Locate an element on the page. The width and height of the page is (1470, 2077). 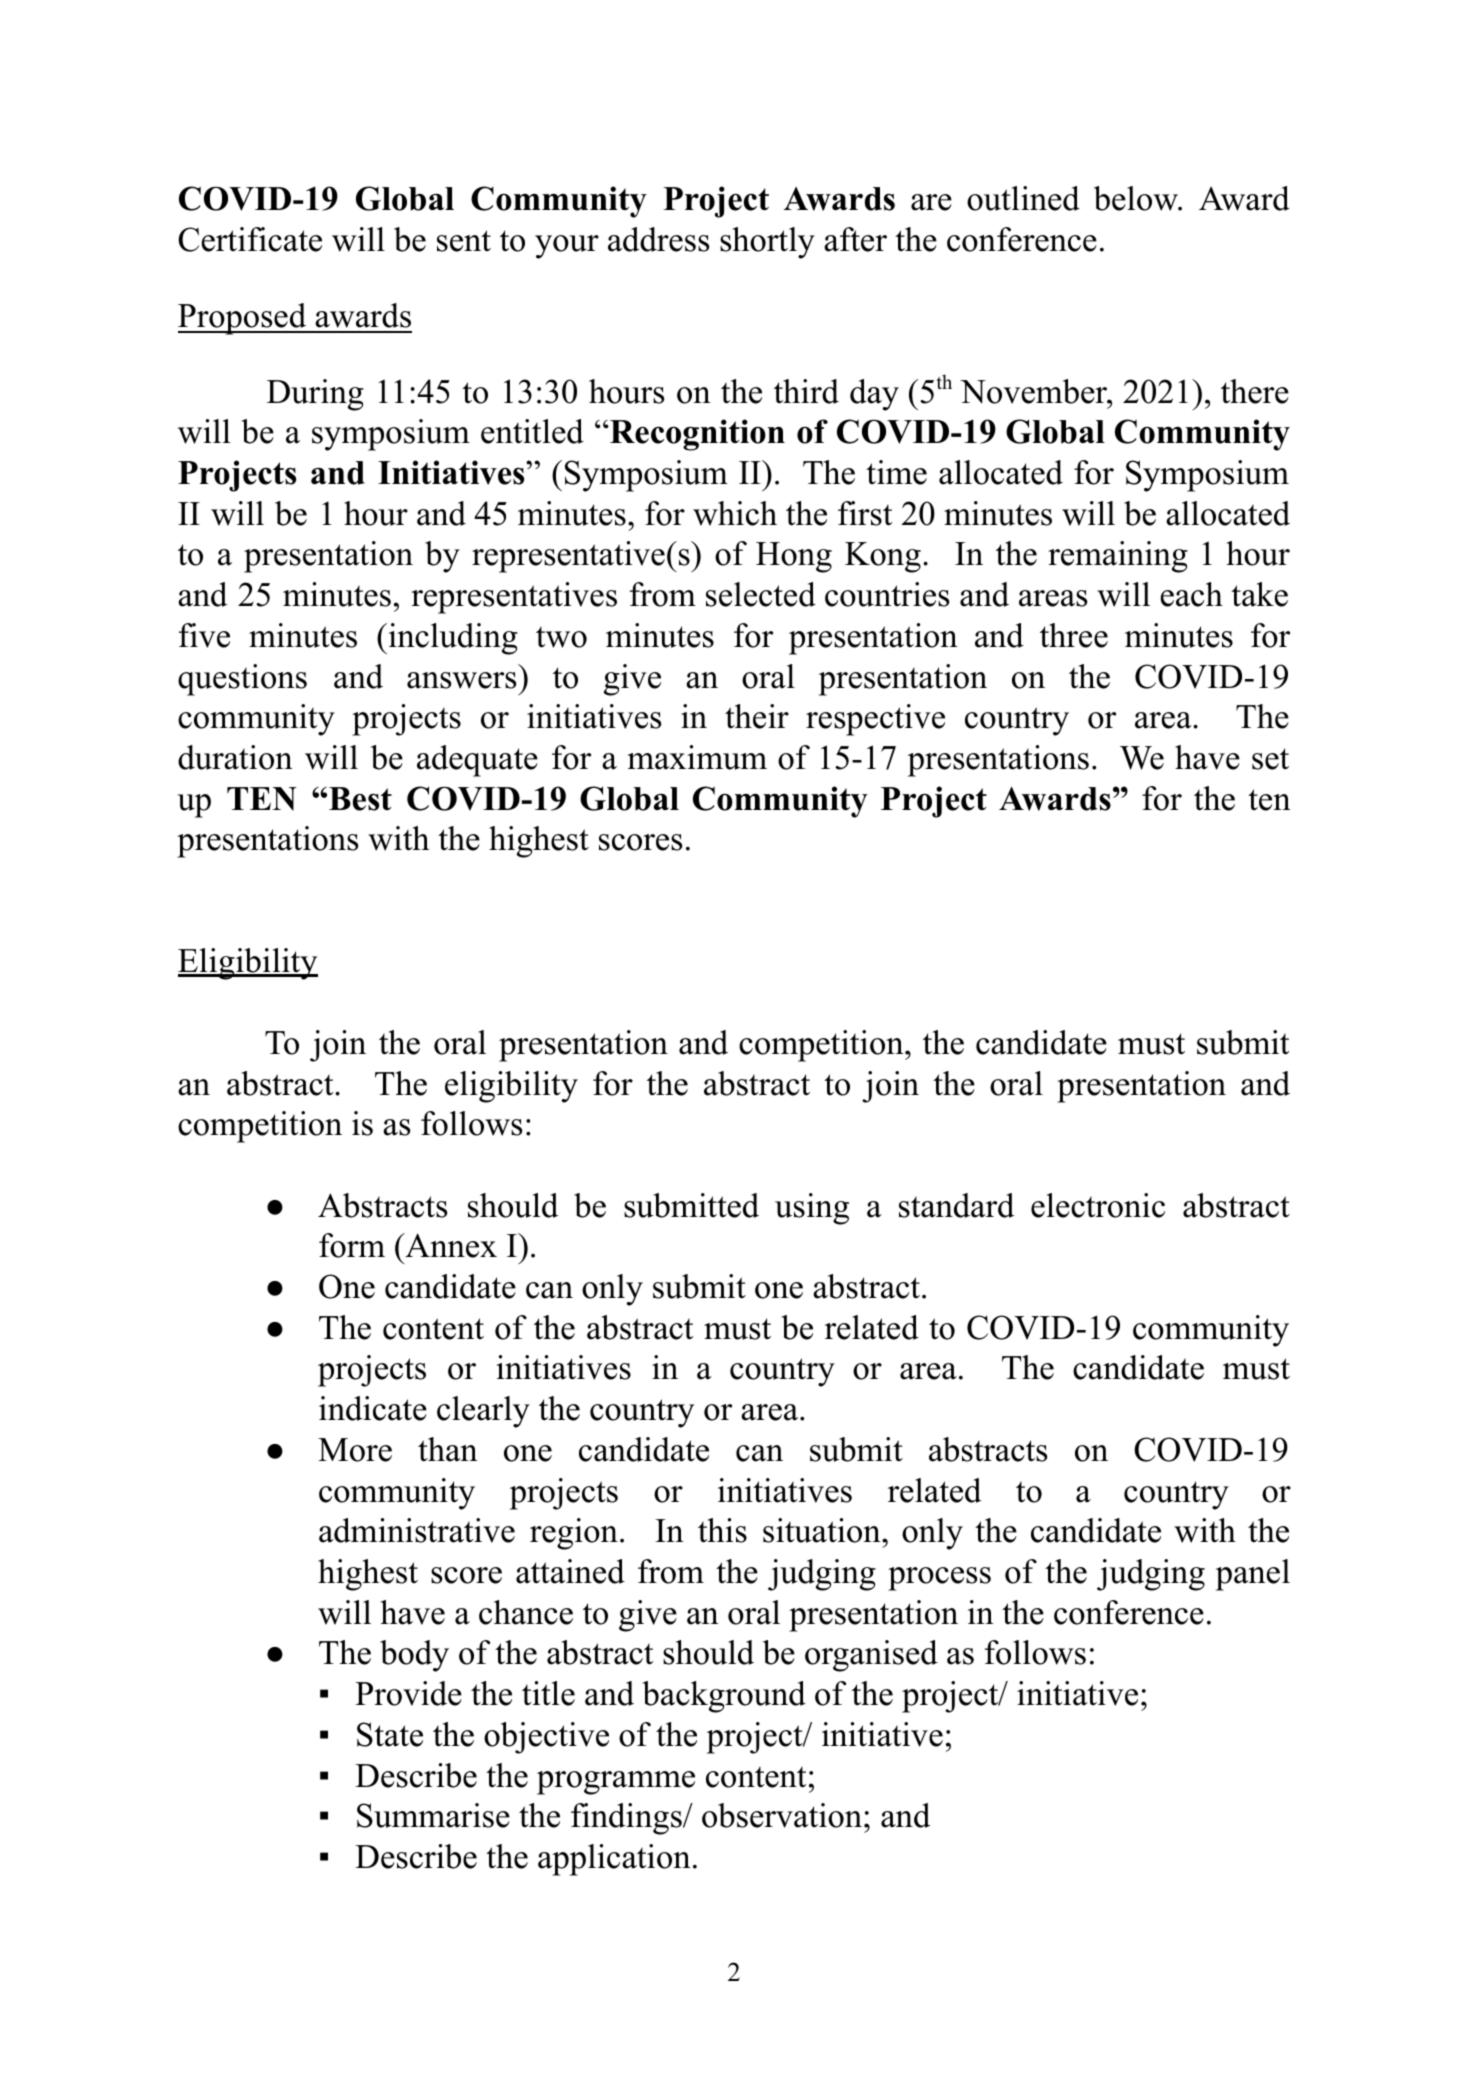
three is located at coordinates (1074, 635).
